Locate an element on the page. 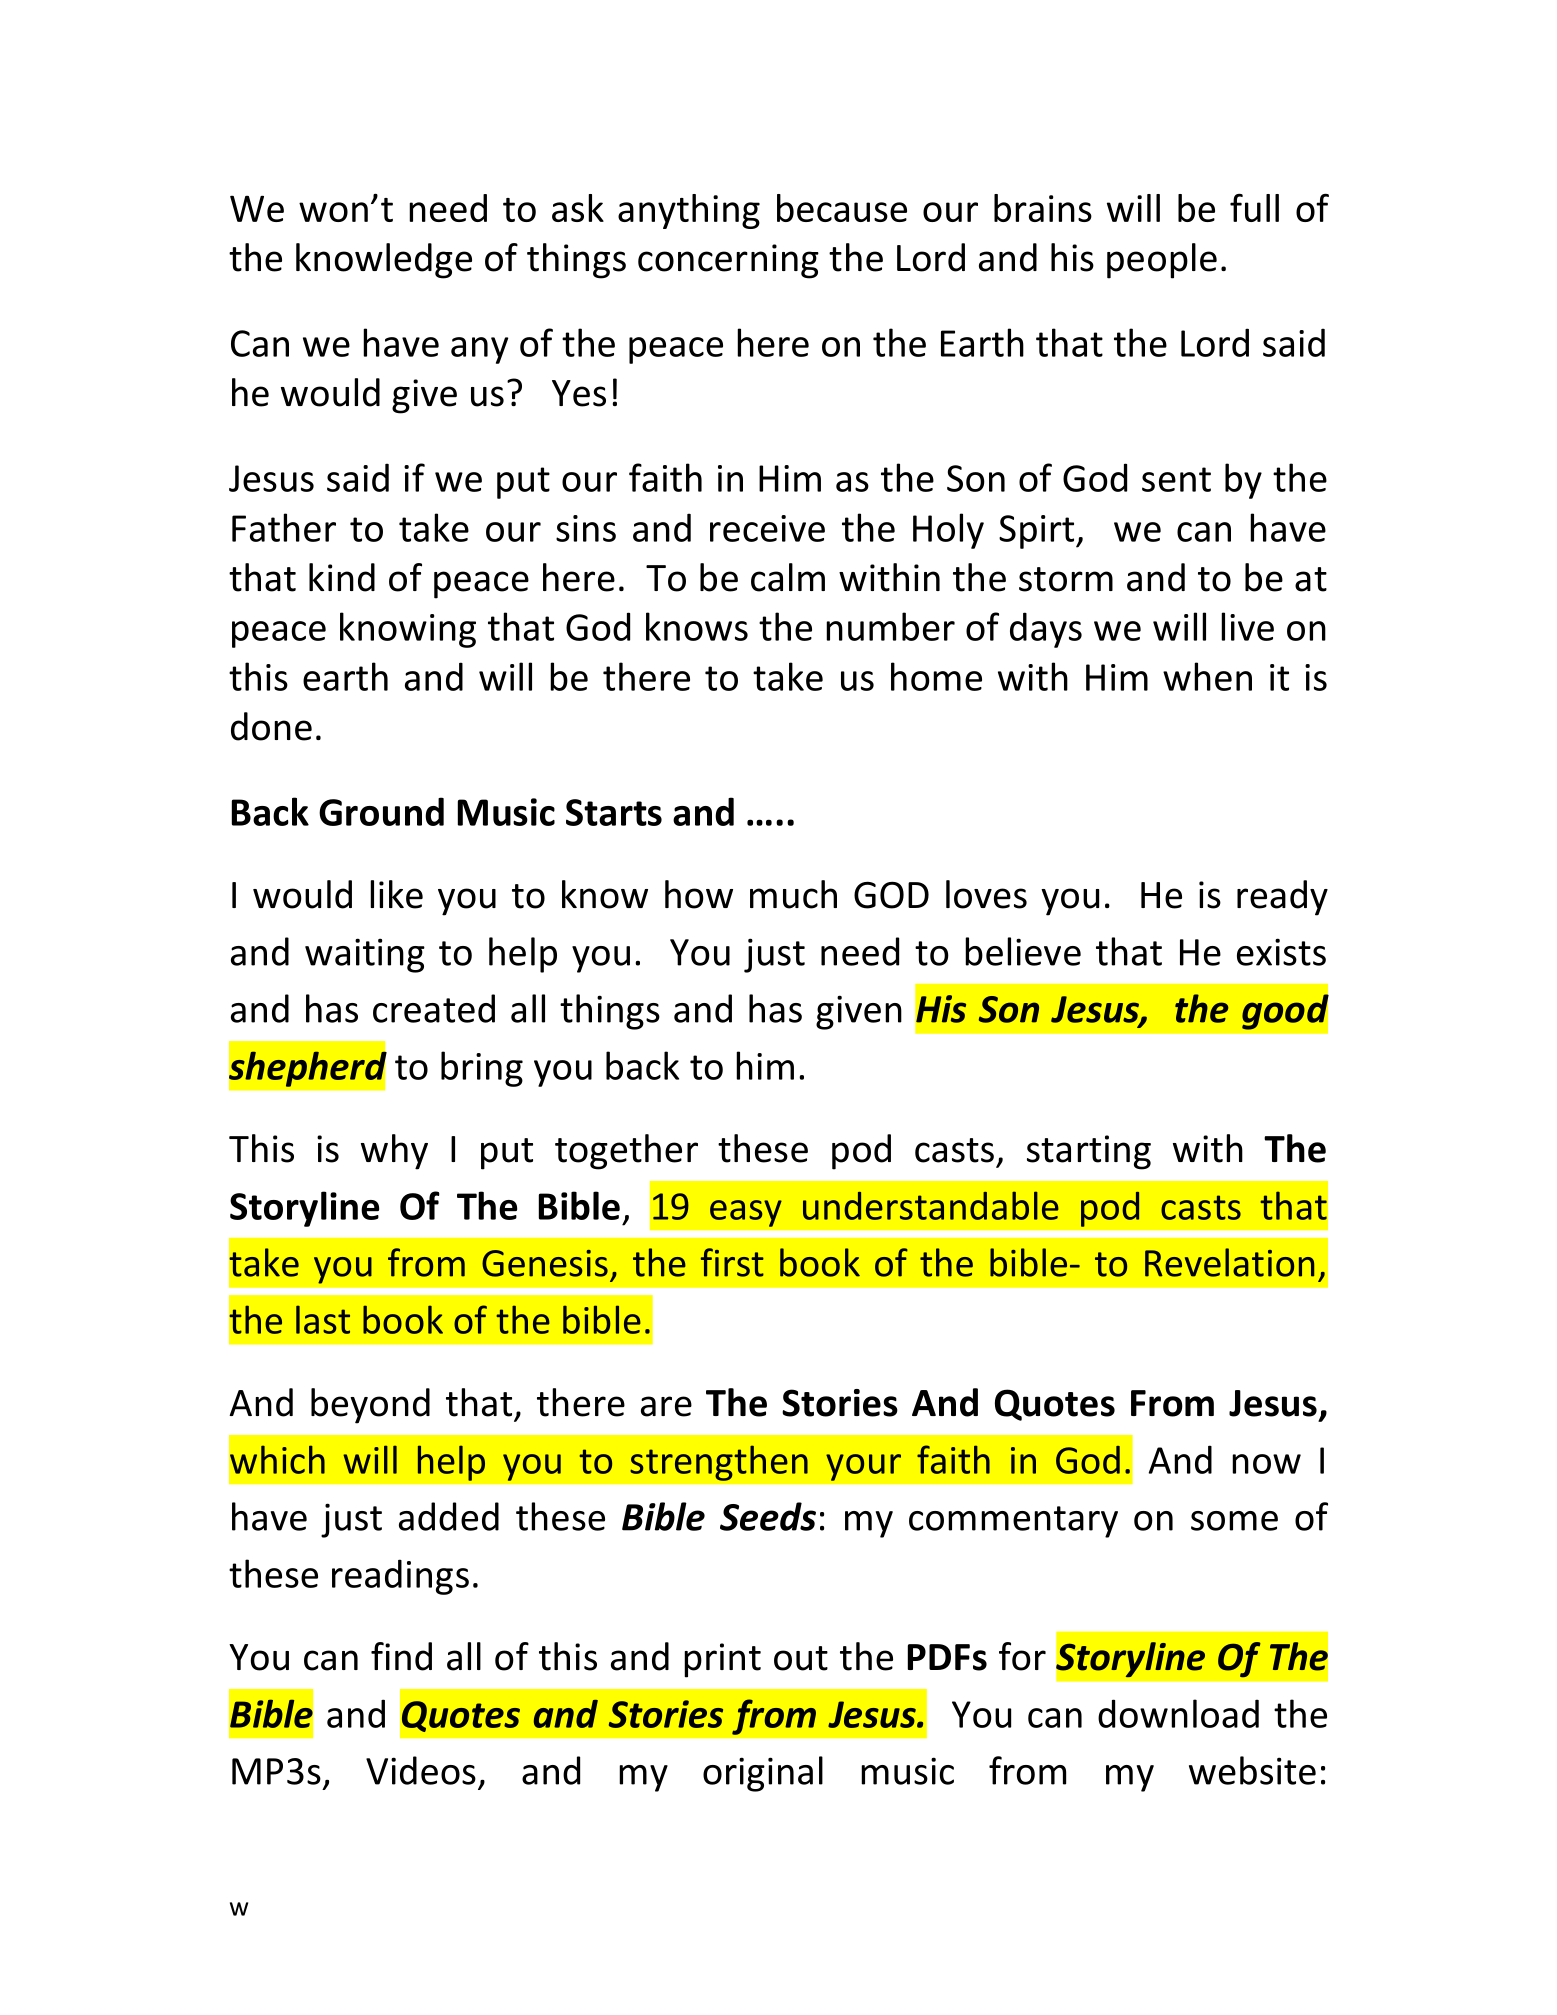  why is located at coordinates (394, 1152).
